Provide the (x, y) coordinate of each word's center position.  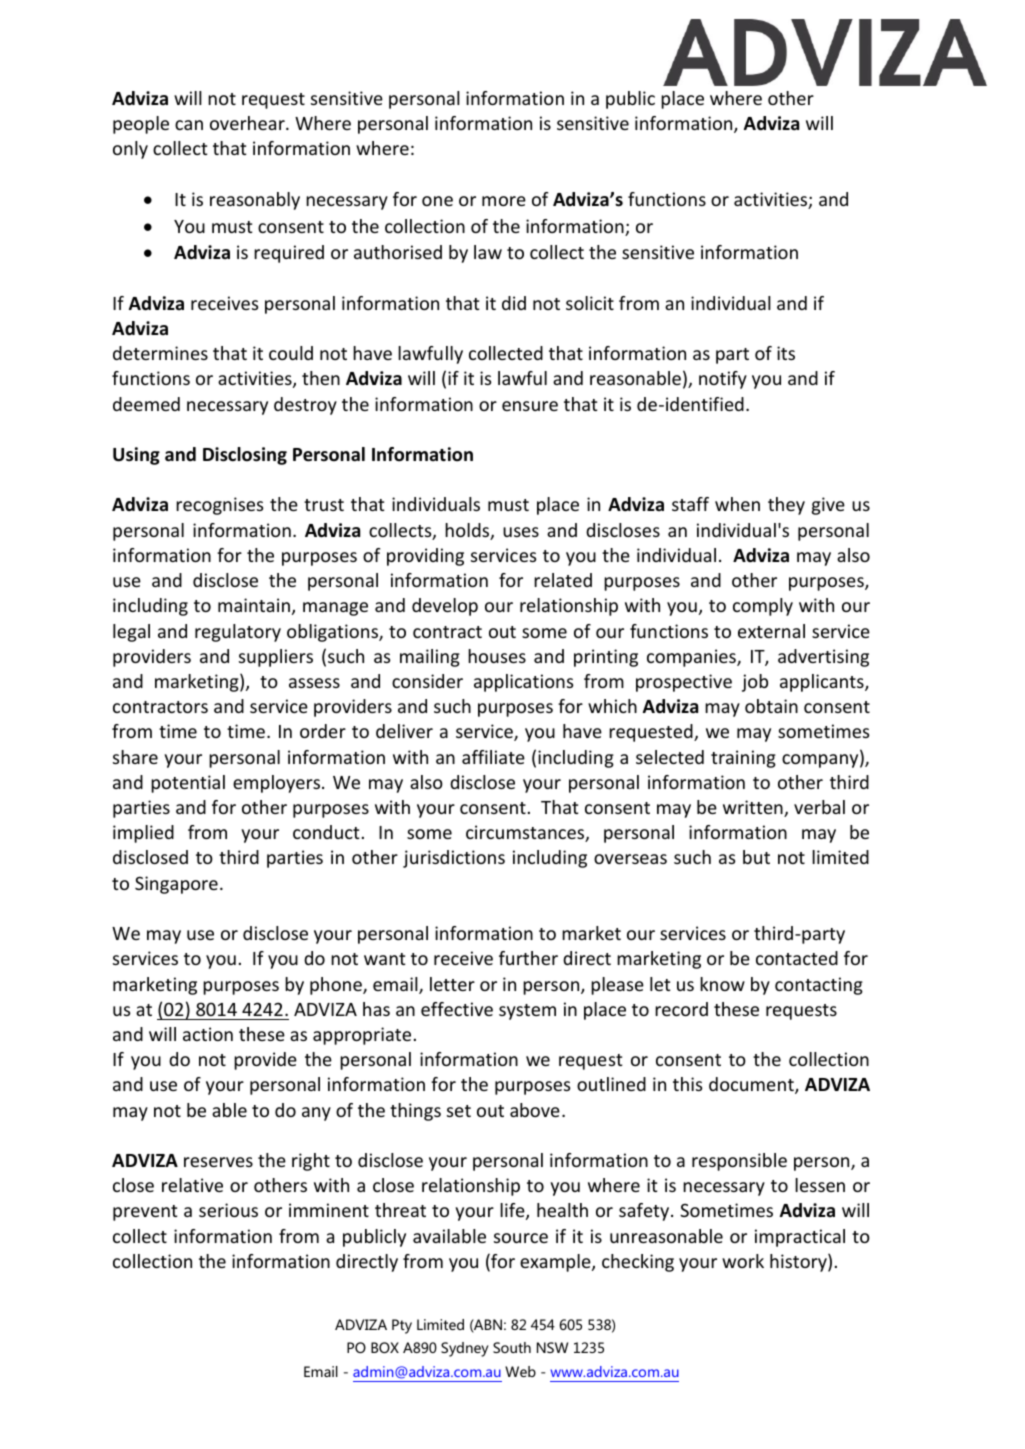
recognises (219, 506)
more (504, 201)
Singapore (176, 885)
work (743, 1261)
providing (425, 557)
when (737, 504)
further (528, 958)
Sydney (465, 1349)
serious (228, 1210)
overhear (248, 123)
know (722, 984)
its (786, 353)
